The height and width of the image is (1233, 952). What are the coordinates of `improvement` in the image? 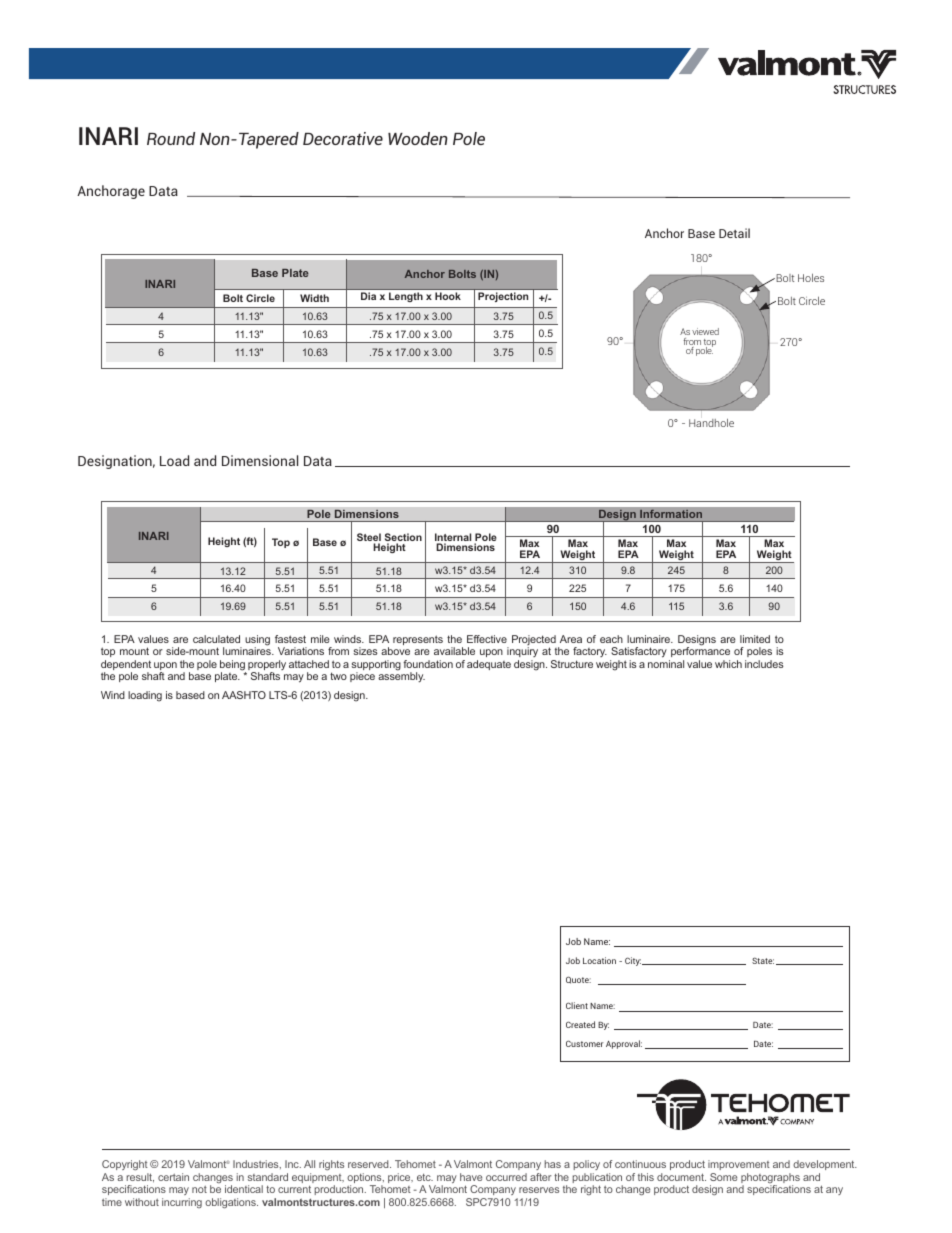 It's located at (739, 1165).
